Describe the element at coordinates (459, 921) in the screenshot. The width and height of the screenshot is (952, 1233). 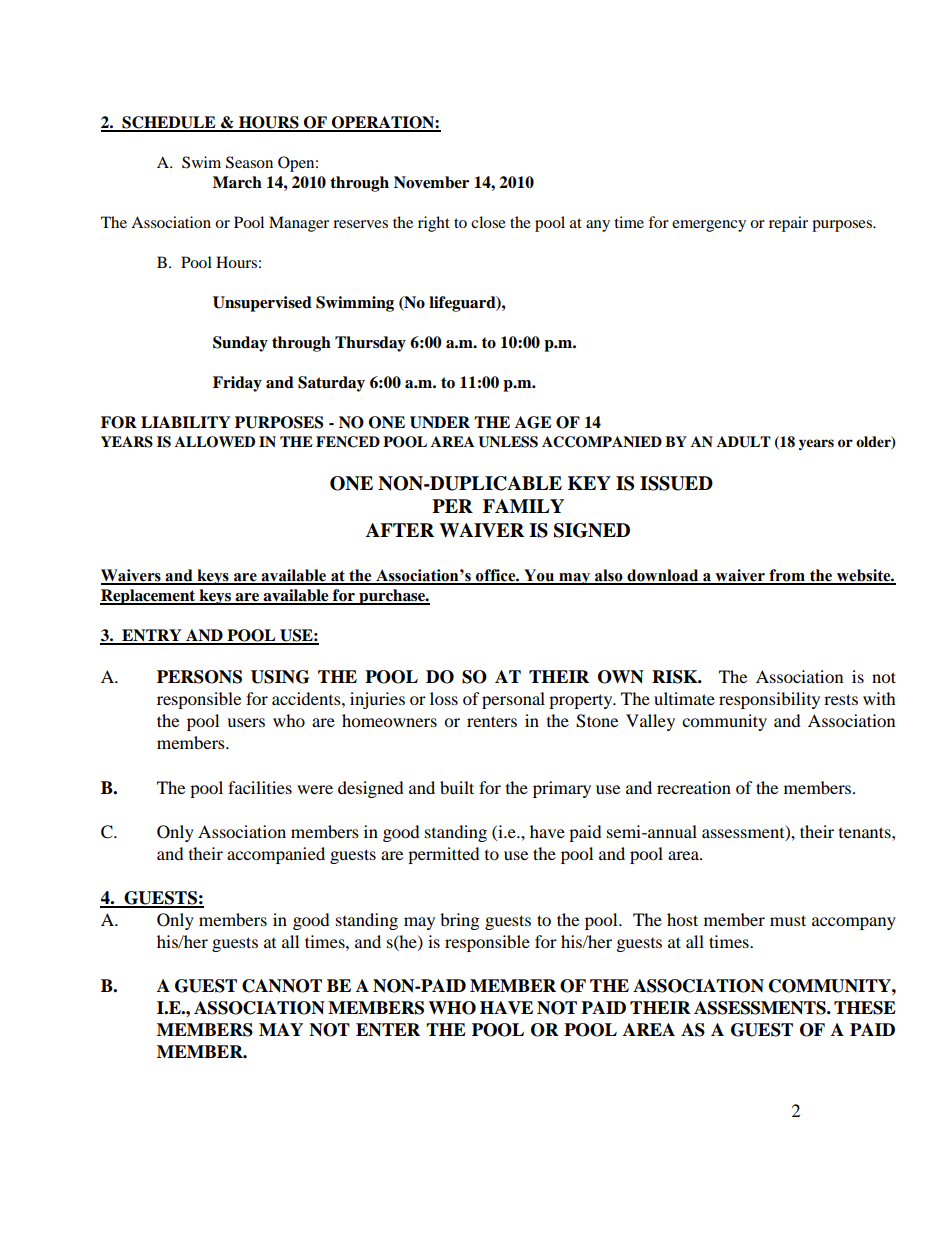
I see `bring` at that location.
